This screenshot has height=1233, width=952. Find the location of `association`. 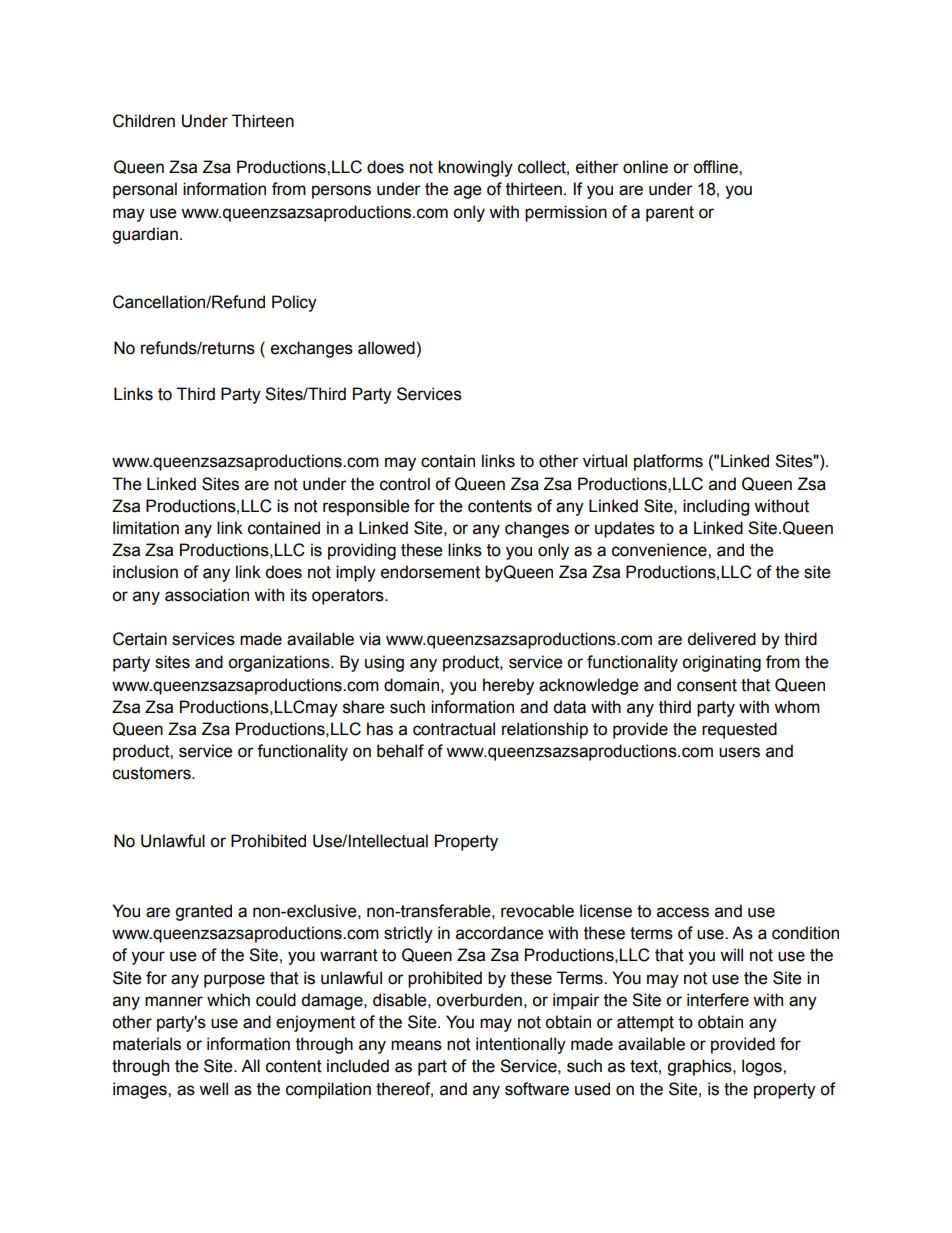

association is located at coordinates (207, 595).
